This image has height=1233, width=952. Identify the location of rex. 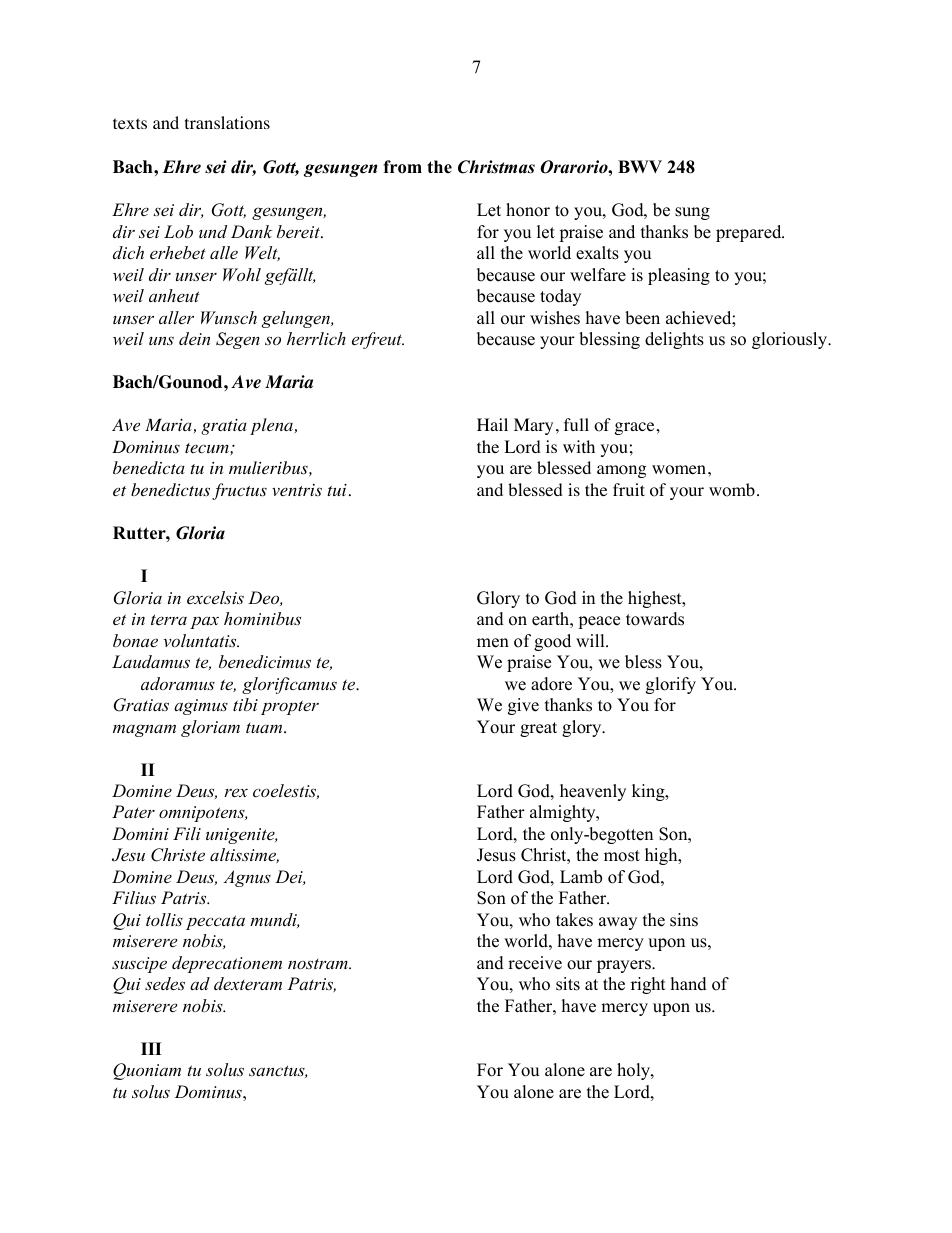
(236, 792).
